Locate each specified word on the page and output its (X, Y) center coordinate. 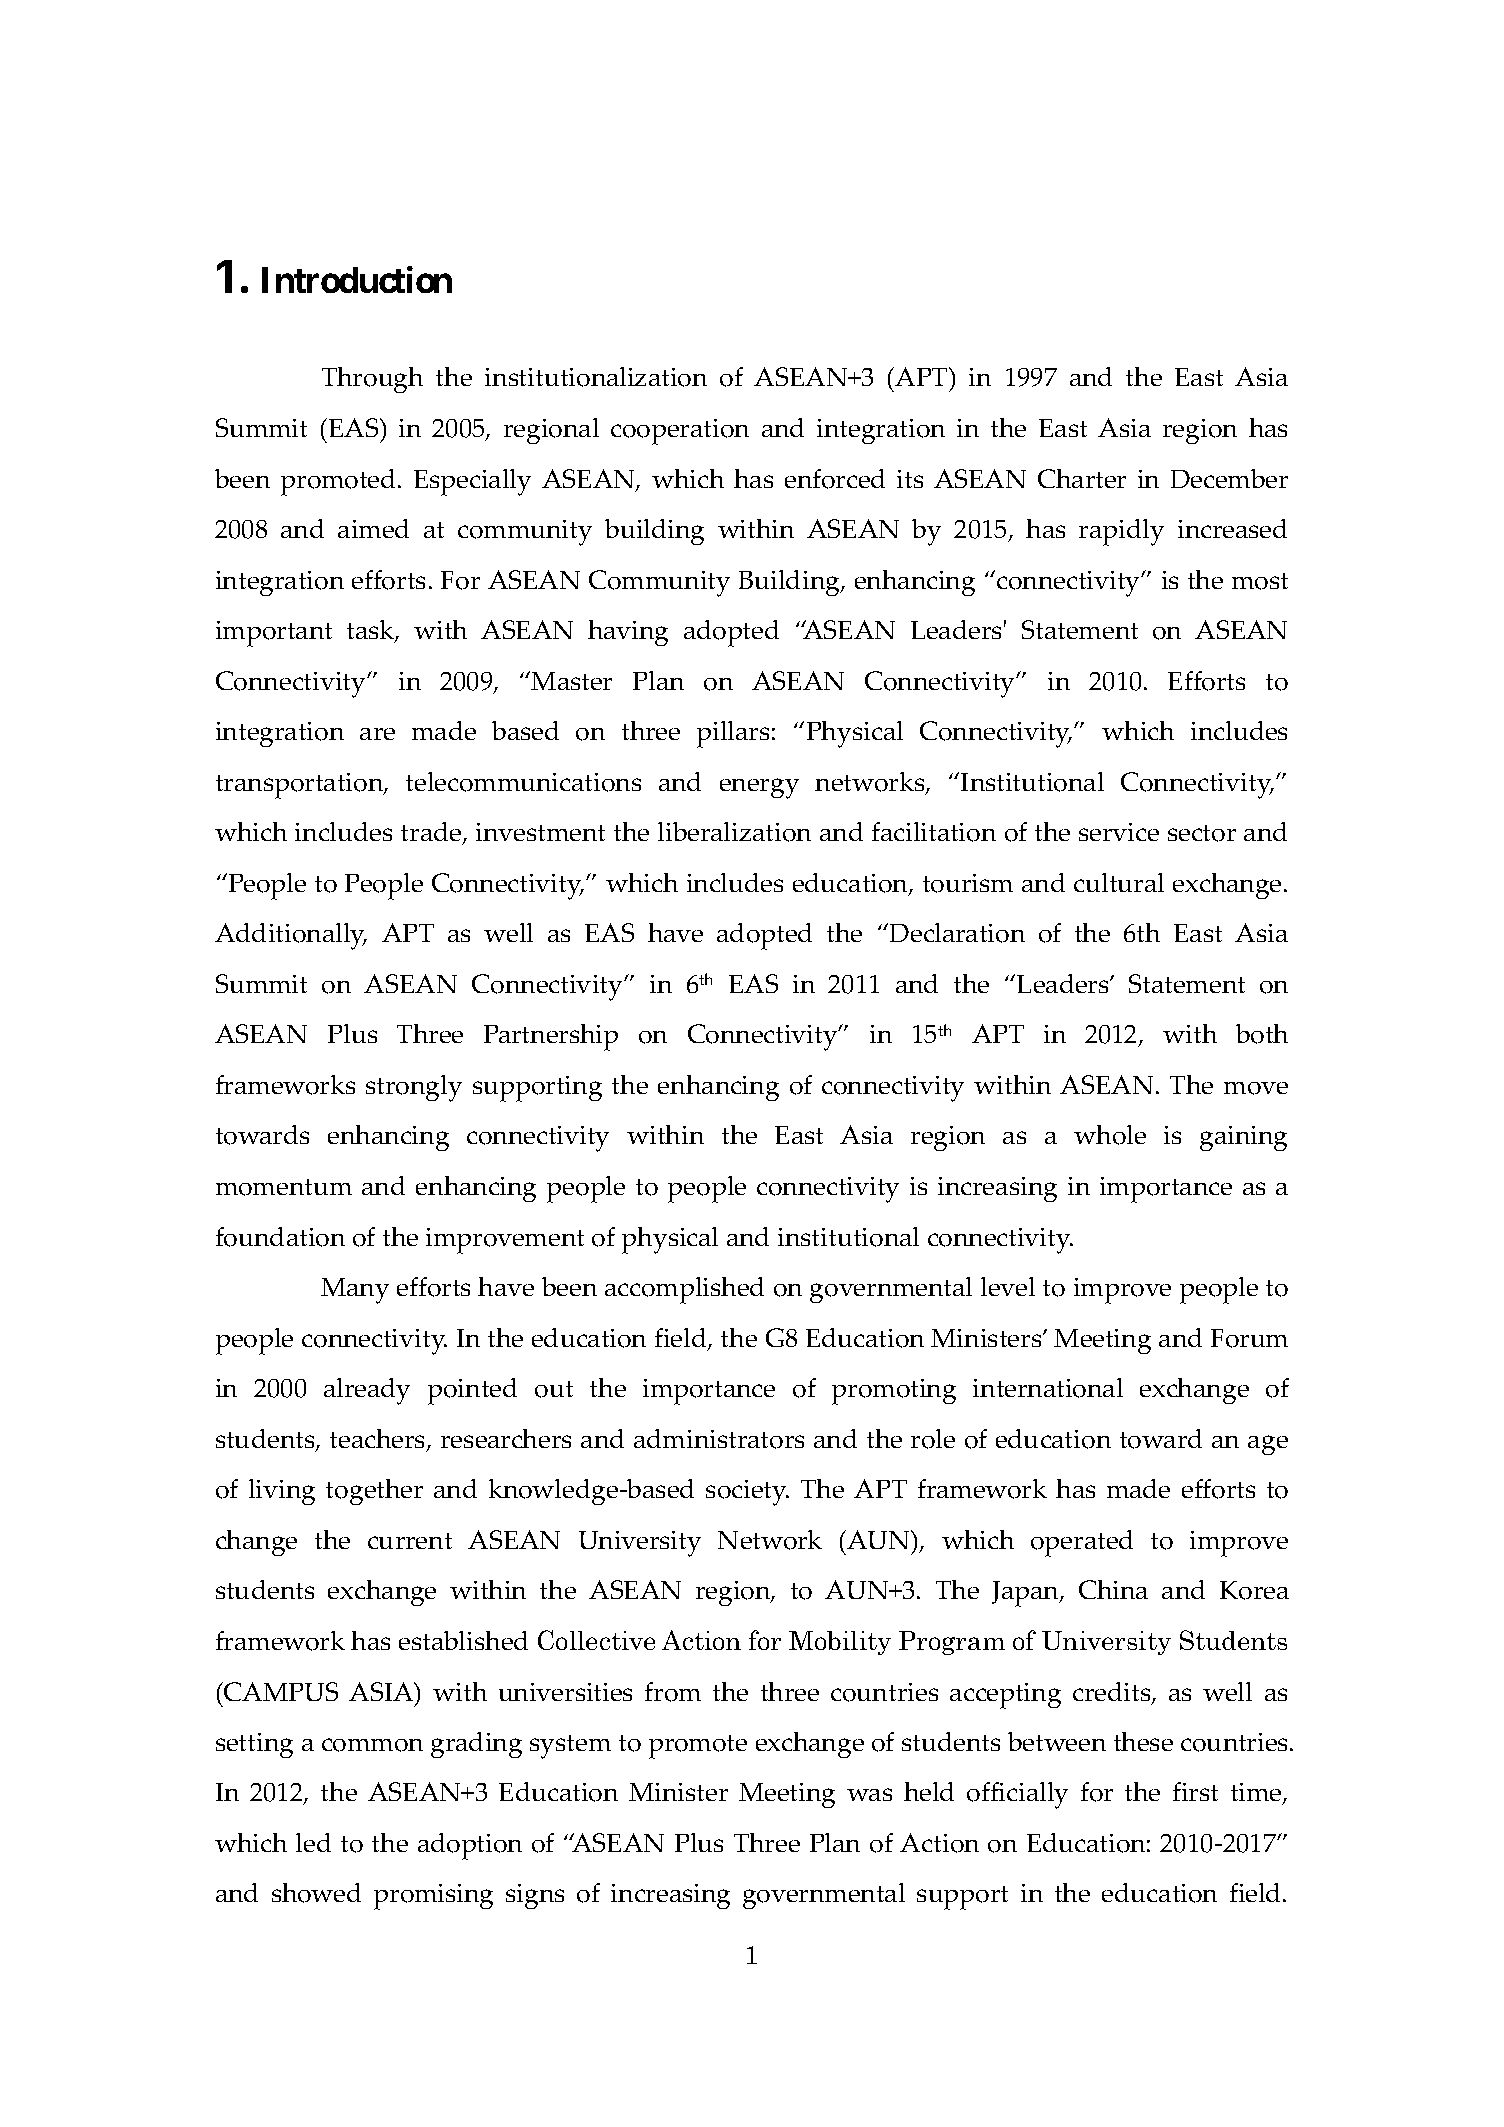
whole (1110, 1135)
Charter (1082, 478)
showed (316, 1893)
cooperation (680, 432)
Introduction (357, 280)
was (869, 1794)
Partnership (551, 1037)
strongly (414, 1088)
